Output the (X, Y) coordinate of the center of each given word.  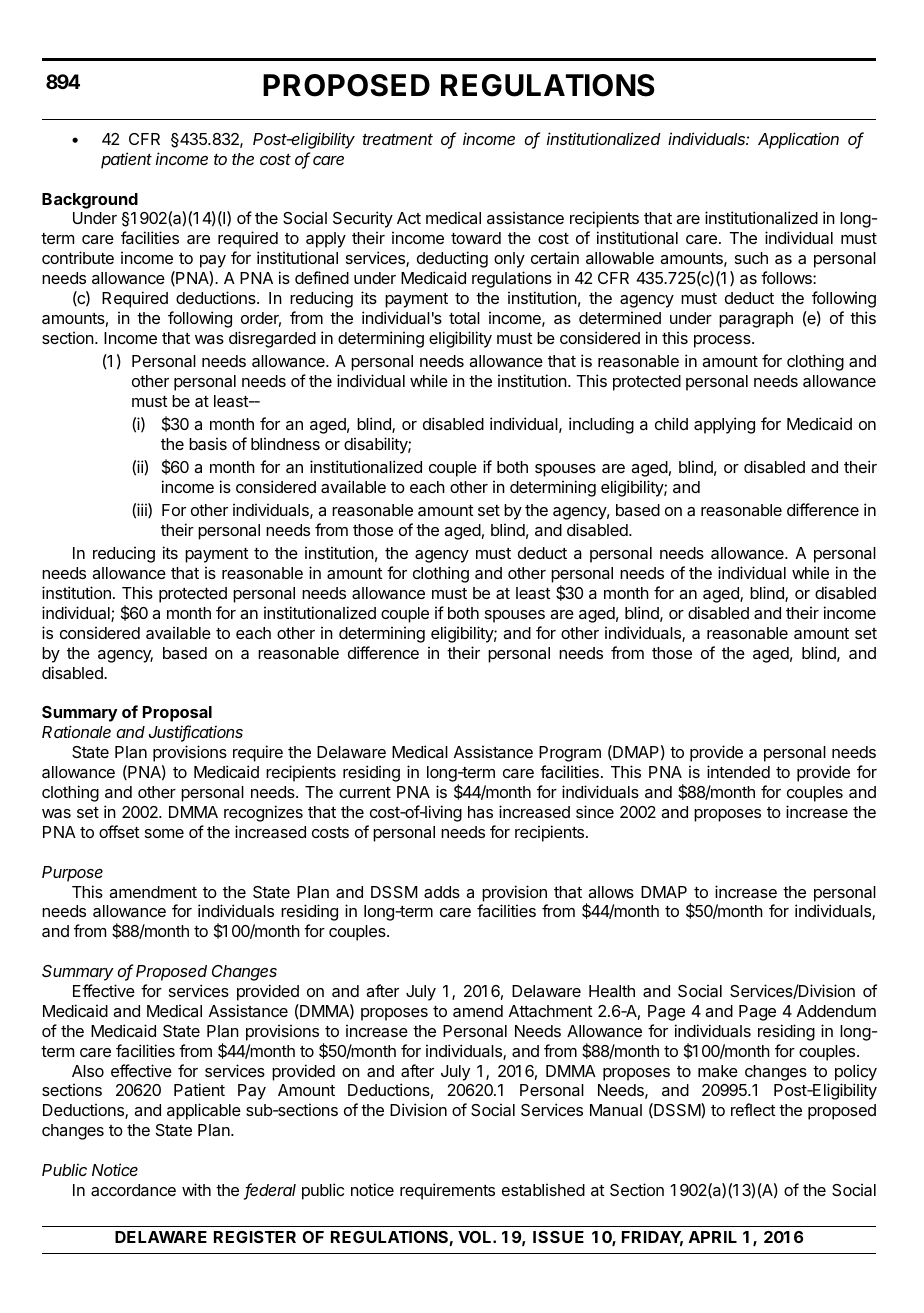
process (723, 341)
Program (570, 754)
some (164, 833)
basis (208, 443)
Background (90, 201)
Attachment (551, 1011)
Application (798, 140)
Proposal (177, 714)
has (480, 812)
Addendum (836, 1011)
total (464, 318)
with (196, 1189)
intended (738, 771)
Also (88, 1071)
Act (409, 218)
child (671, 423)
